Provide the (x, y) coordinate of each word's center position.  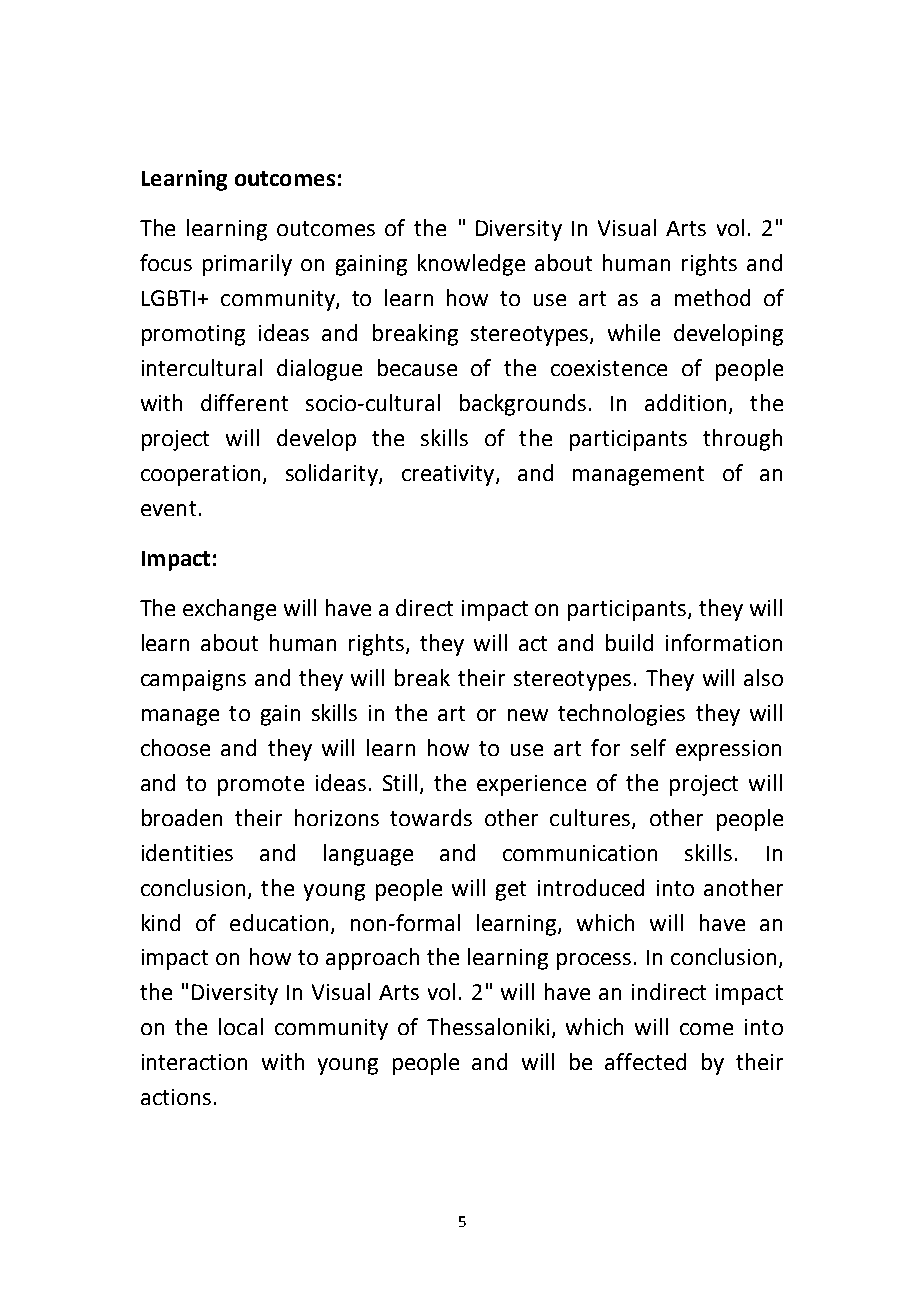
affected (645, 1061)
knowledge (471, 265)
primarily (247, 265)
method (712, 297)
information (724, 642)
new (528, 715)
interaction (194, 1062)
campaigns (193, 680)
